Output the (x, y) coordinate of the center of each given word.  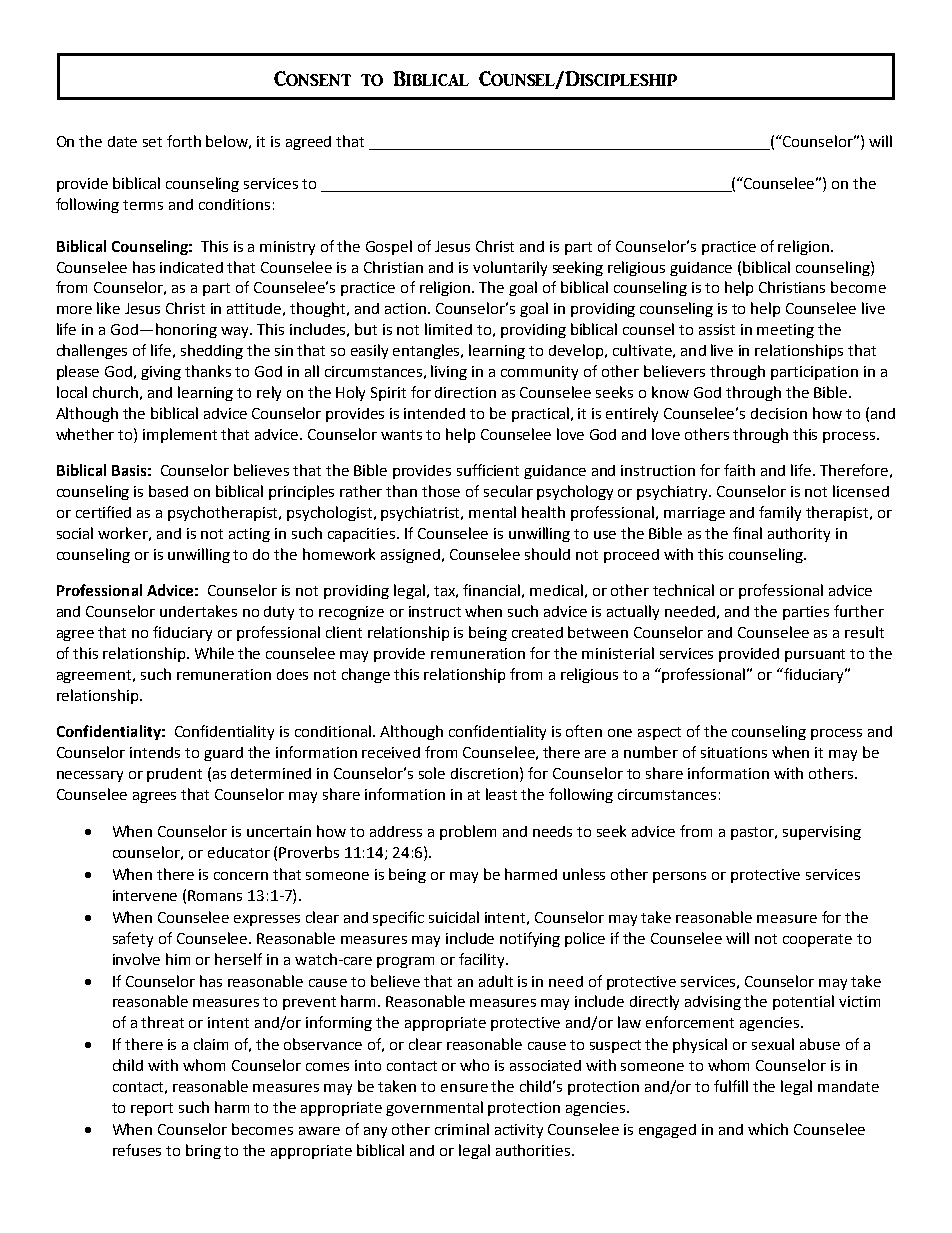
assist (717, 329)
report (152, 1109)
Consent (312, 78)
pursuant (815, 655)
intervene (145, 895)
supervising (822, 833)
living (449, 372)
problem (468, 832)
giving (161, 373)
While (214, 653)
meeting (785, 331)
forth (184, 141)
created (537, 632)
